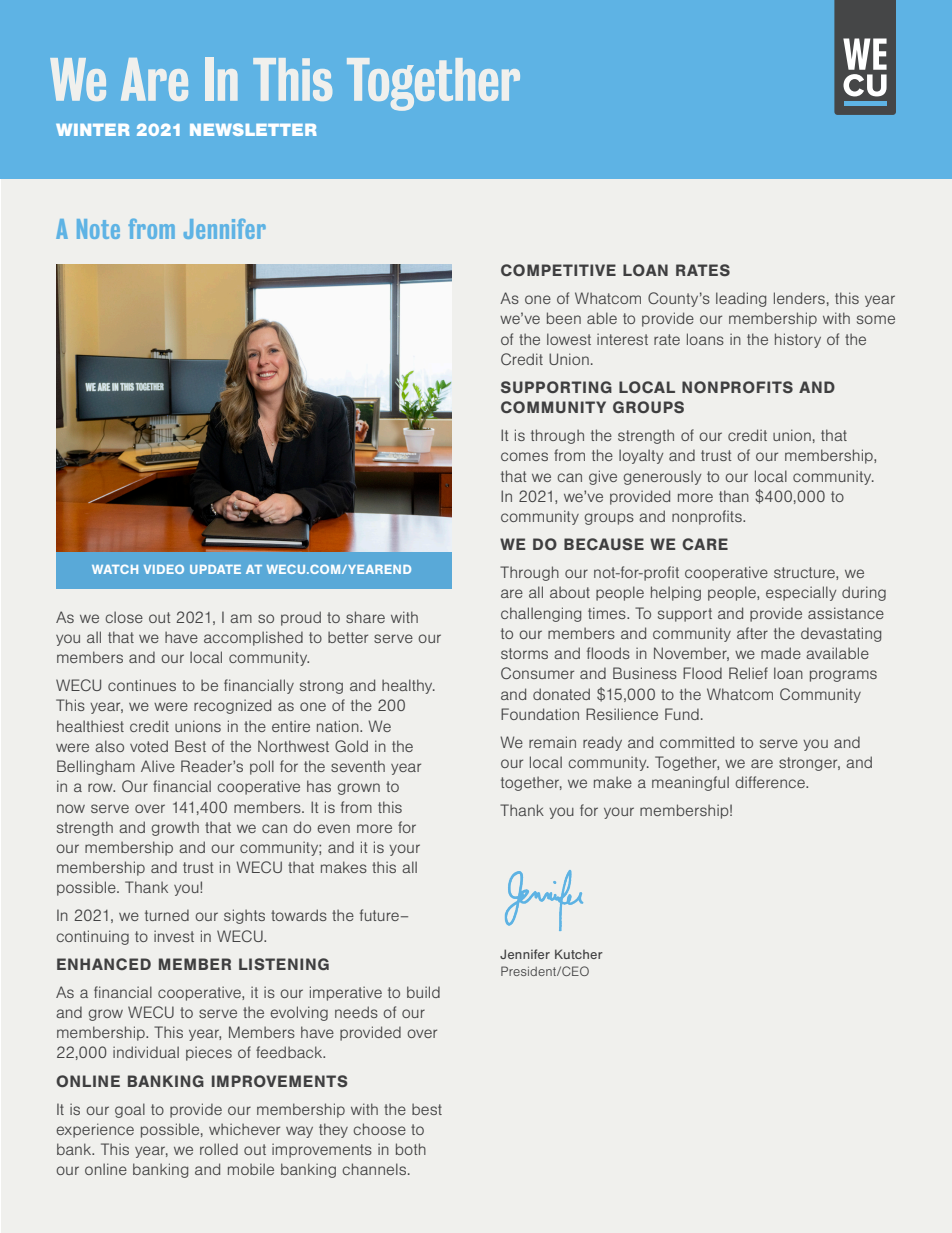 The width and height of the screenshot is (952, 1233). I want to click on difference, so click(771, 782).
